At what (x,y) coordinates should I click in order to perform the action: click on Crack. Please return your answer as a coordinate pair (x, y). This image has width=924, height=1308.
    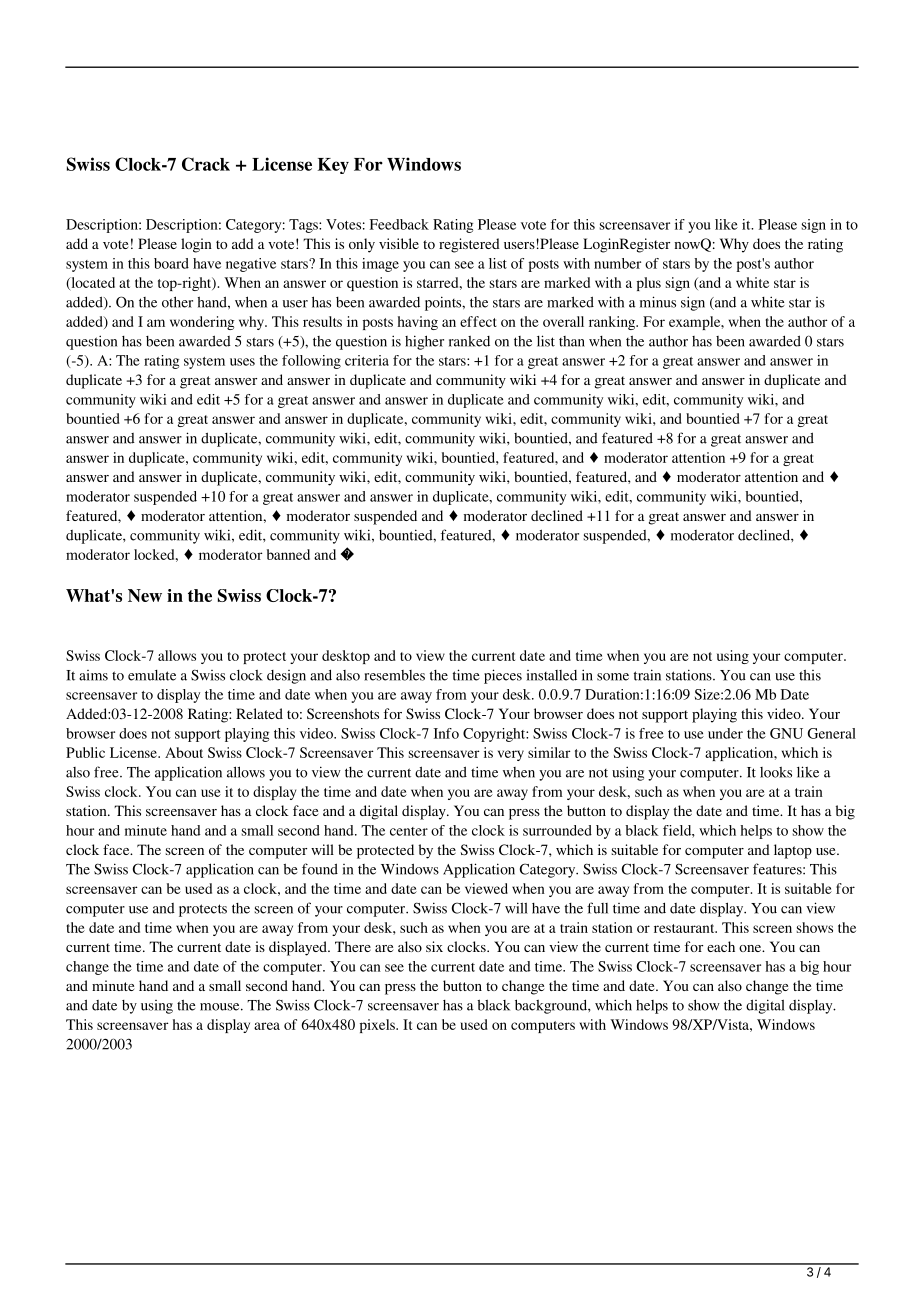
    Looking at the image, I should click on (206, 164).
